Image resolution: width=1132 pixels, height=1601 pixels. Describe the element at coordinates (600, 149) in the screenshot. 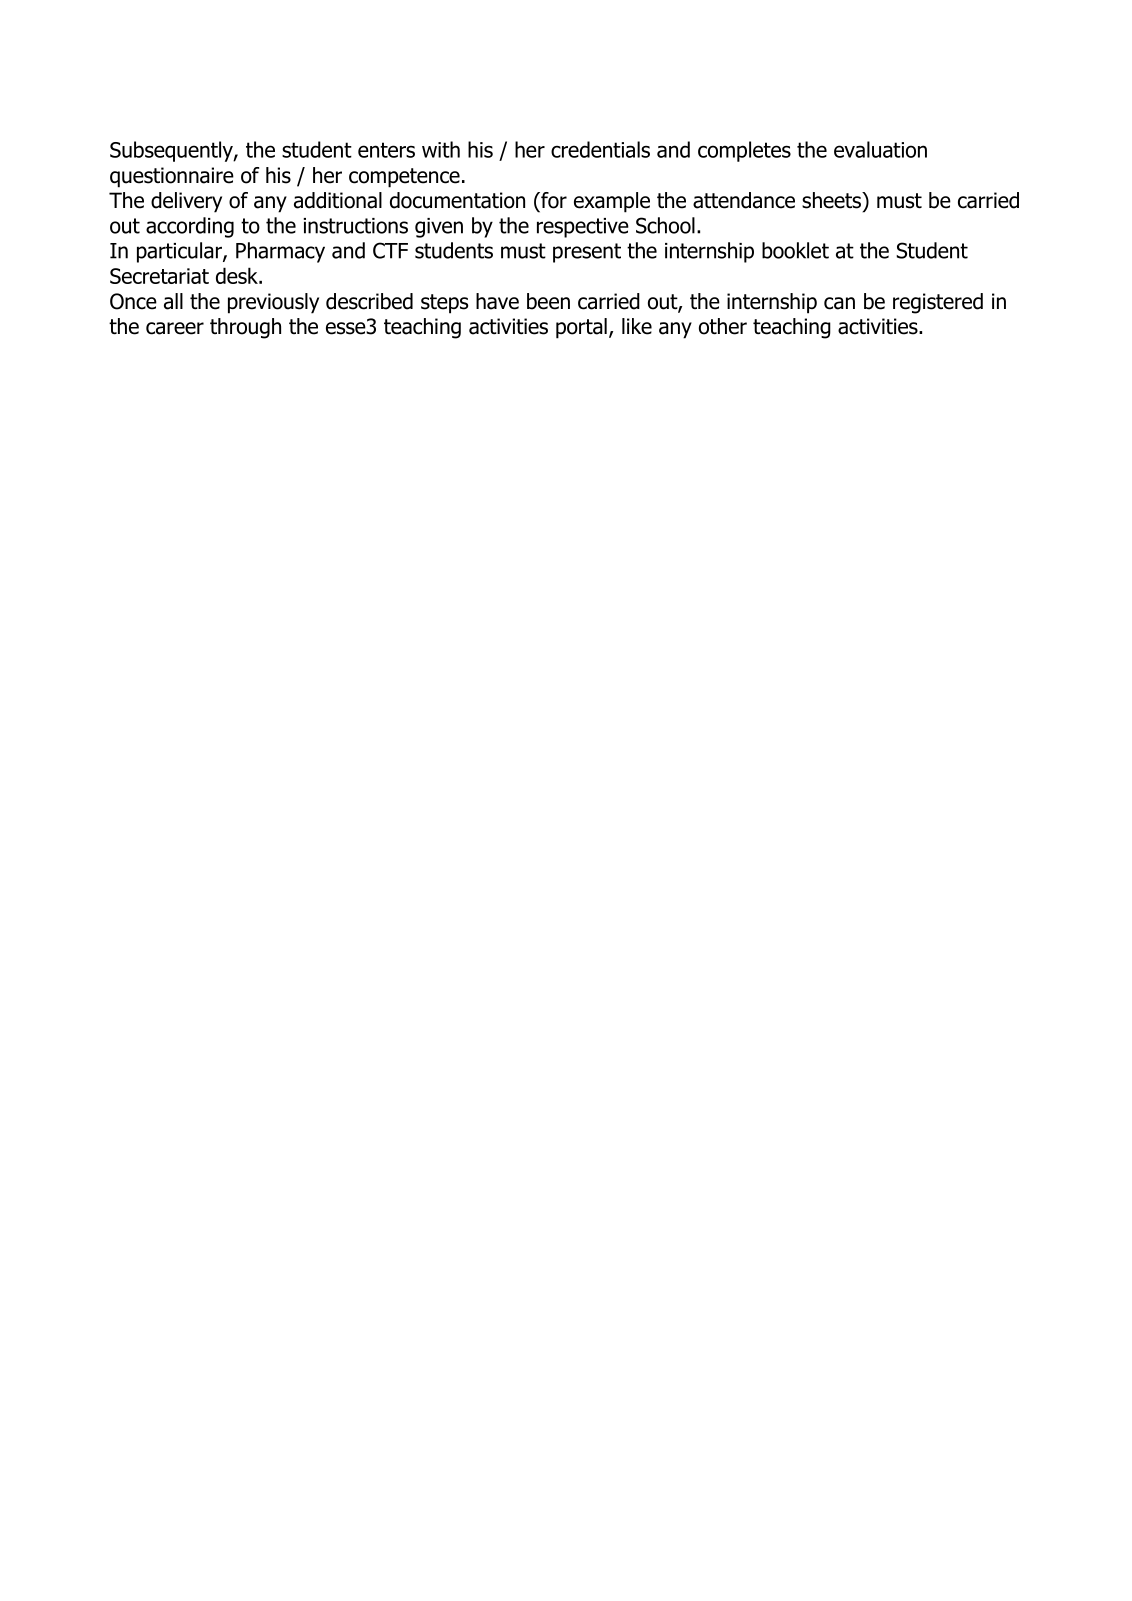

I see `credentials` at that location.
